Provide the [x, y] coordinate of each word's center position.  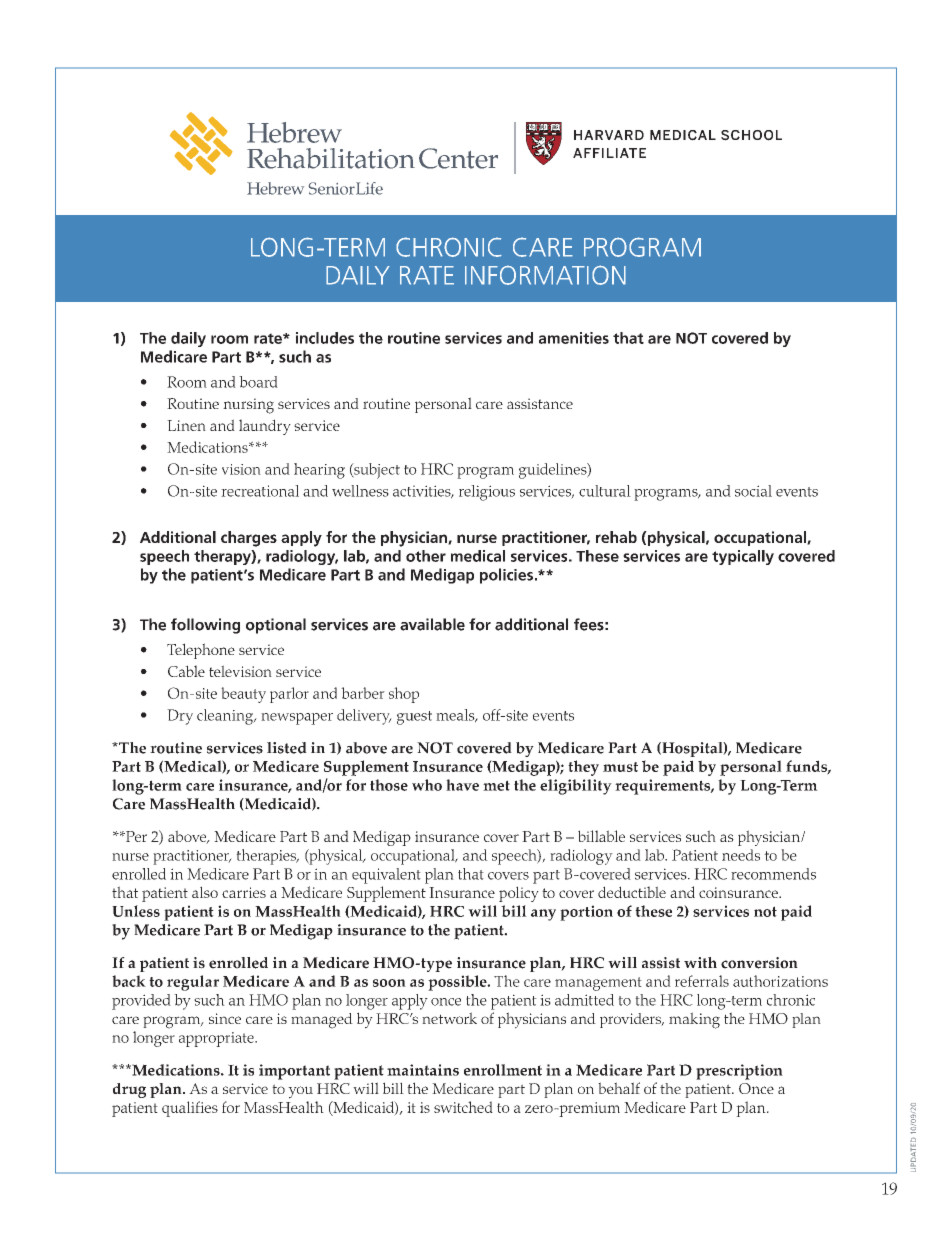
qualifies [190, 1109]
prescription [739, 1072]
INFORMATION [545, 275]
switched [463, 1107]
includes [325, 338]
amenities [574, 338]
